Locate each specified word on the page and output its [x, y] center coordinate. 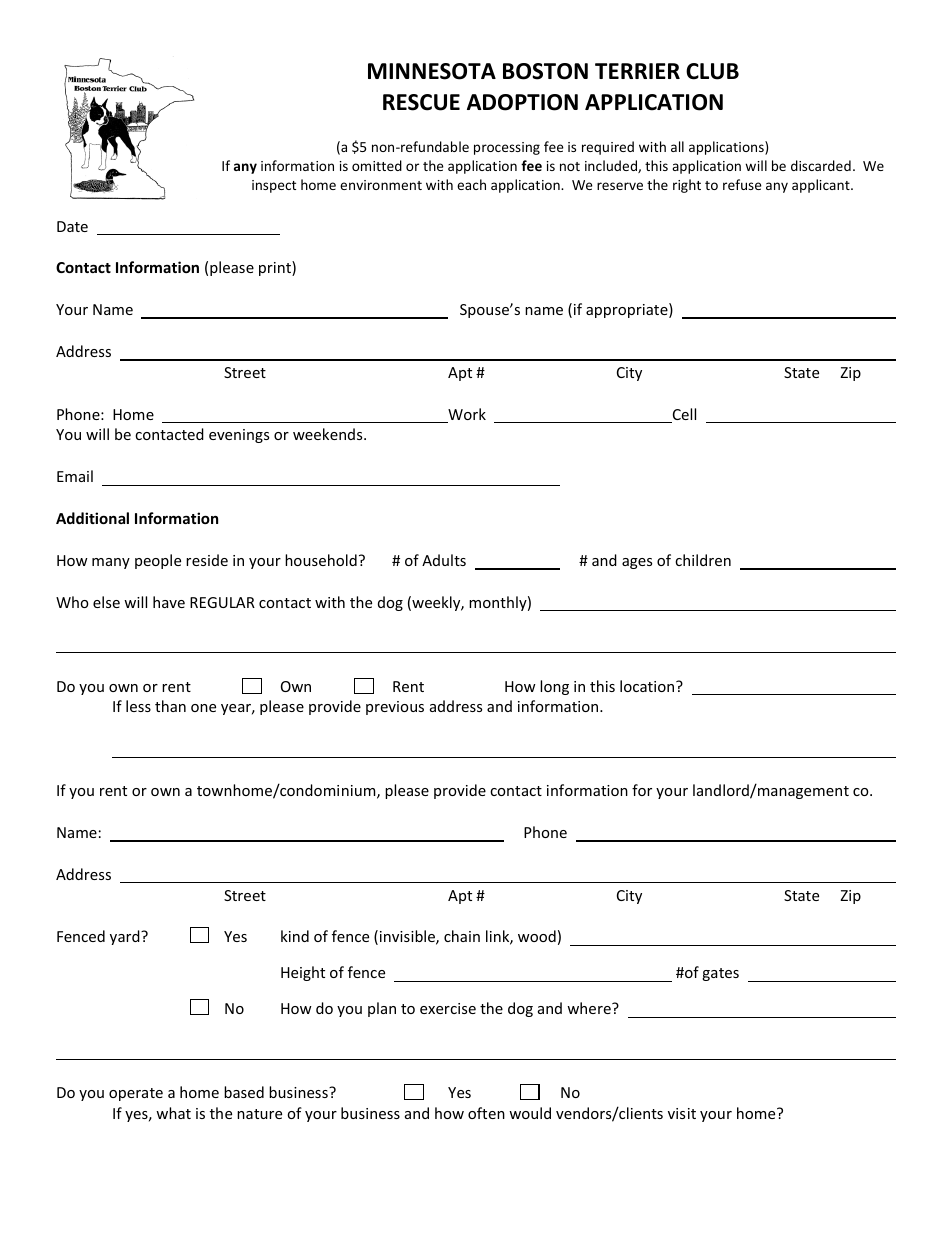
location [648, 686]
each [471, 184]
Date [72, 226]
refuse [742, 184]
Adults [444, 560]
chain [462, 936]
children [703, 560]
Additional [92, 518]
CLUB [712, 71]
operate [136, 1094]
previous [395, 708]
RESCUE [421, 102]
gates [720, 974]
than [170, 706]
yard [126, 937]
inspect [274, 186]
